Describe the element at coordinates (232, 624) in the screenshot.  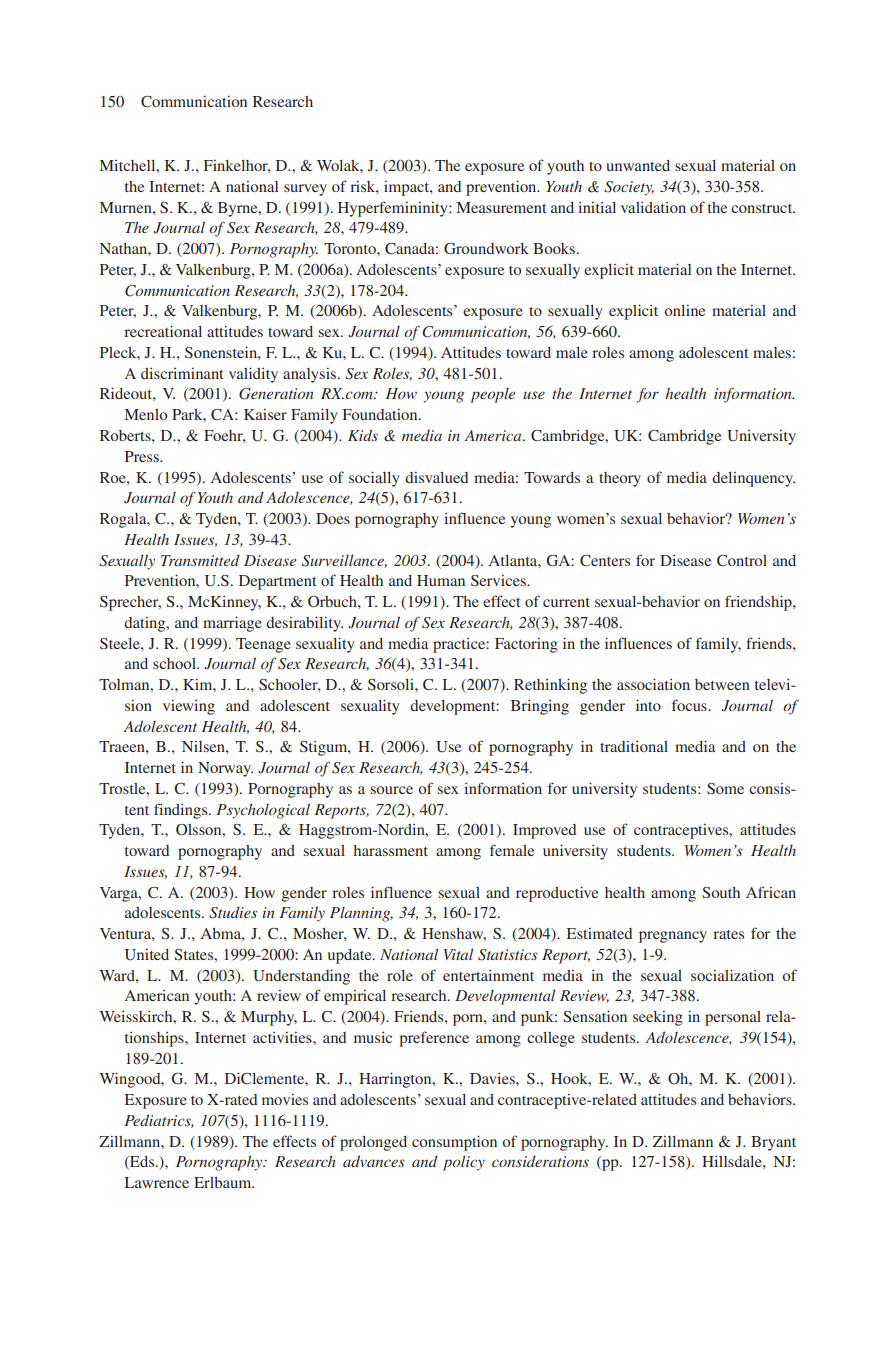
I see `marriage` at that location.
